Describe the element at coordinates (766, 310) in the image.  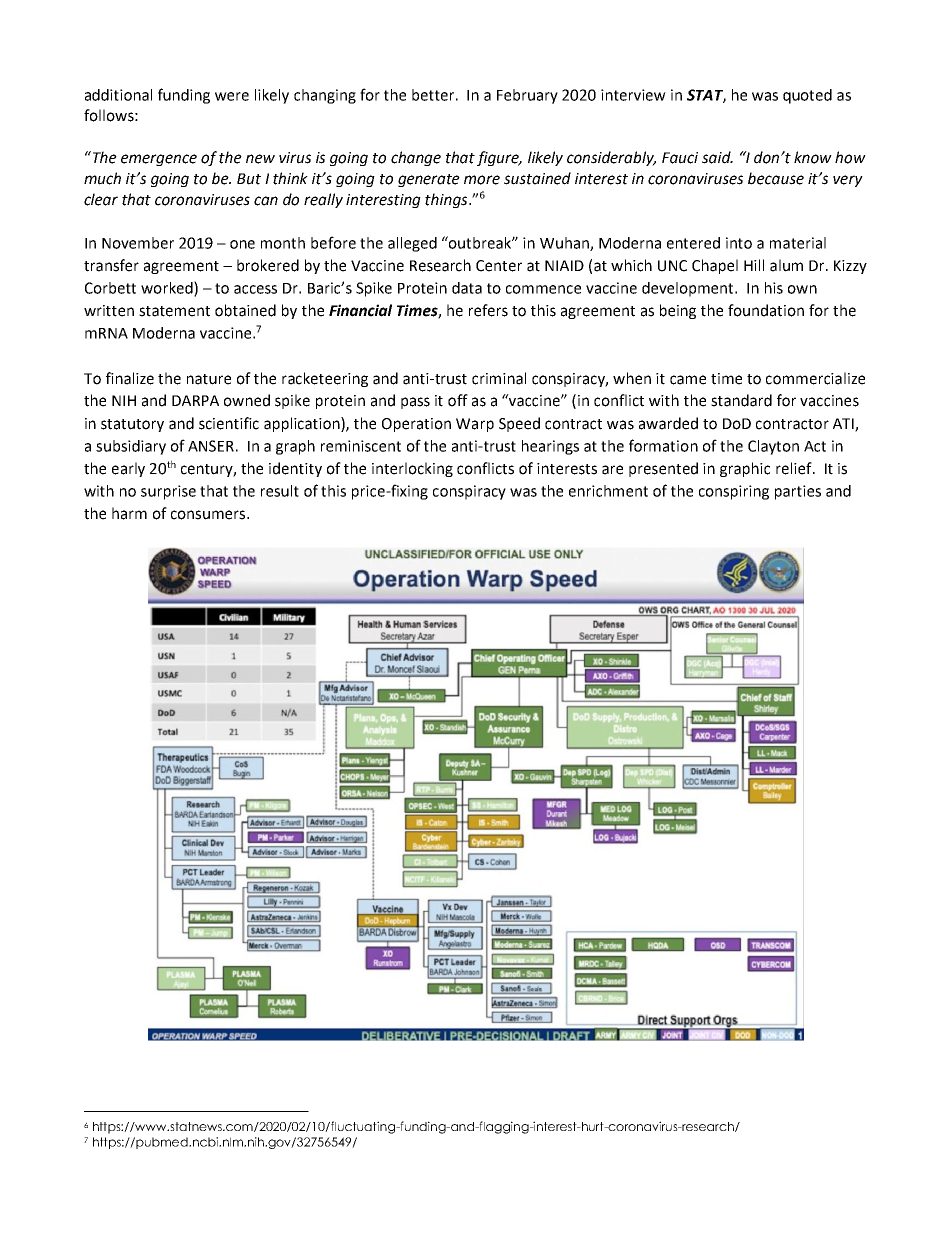
I see `foundation` at that location.
